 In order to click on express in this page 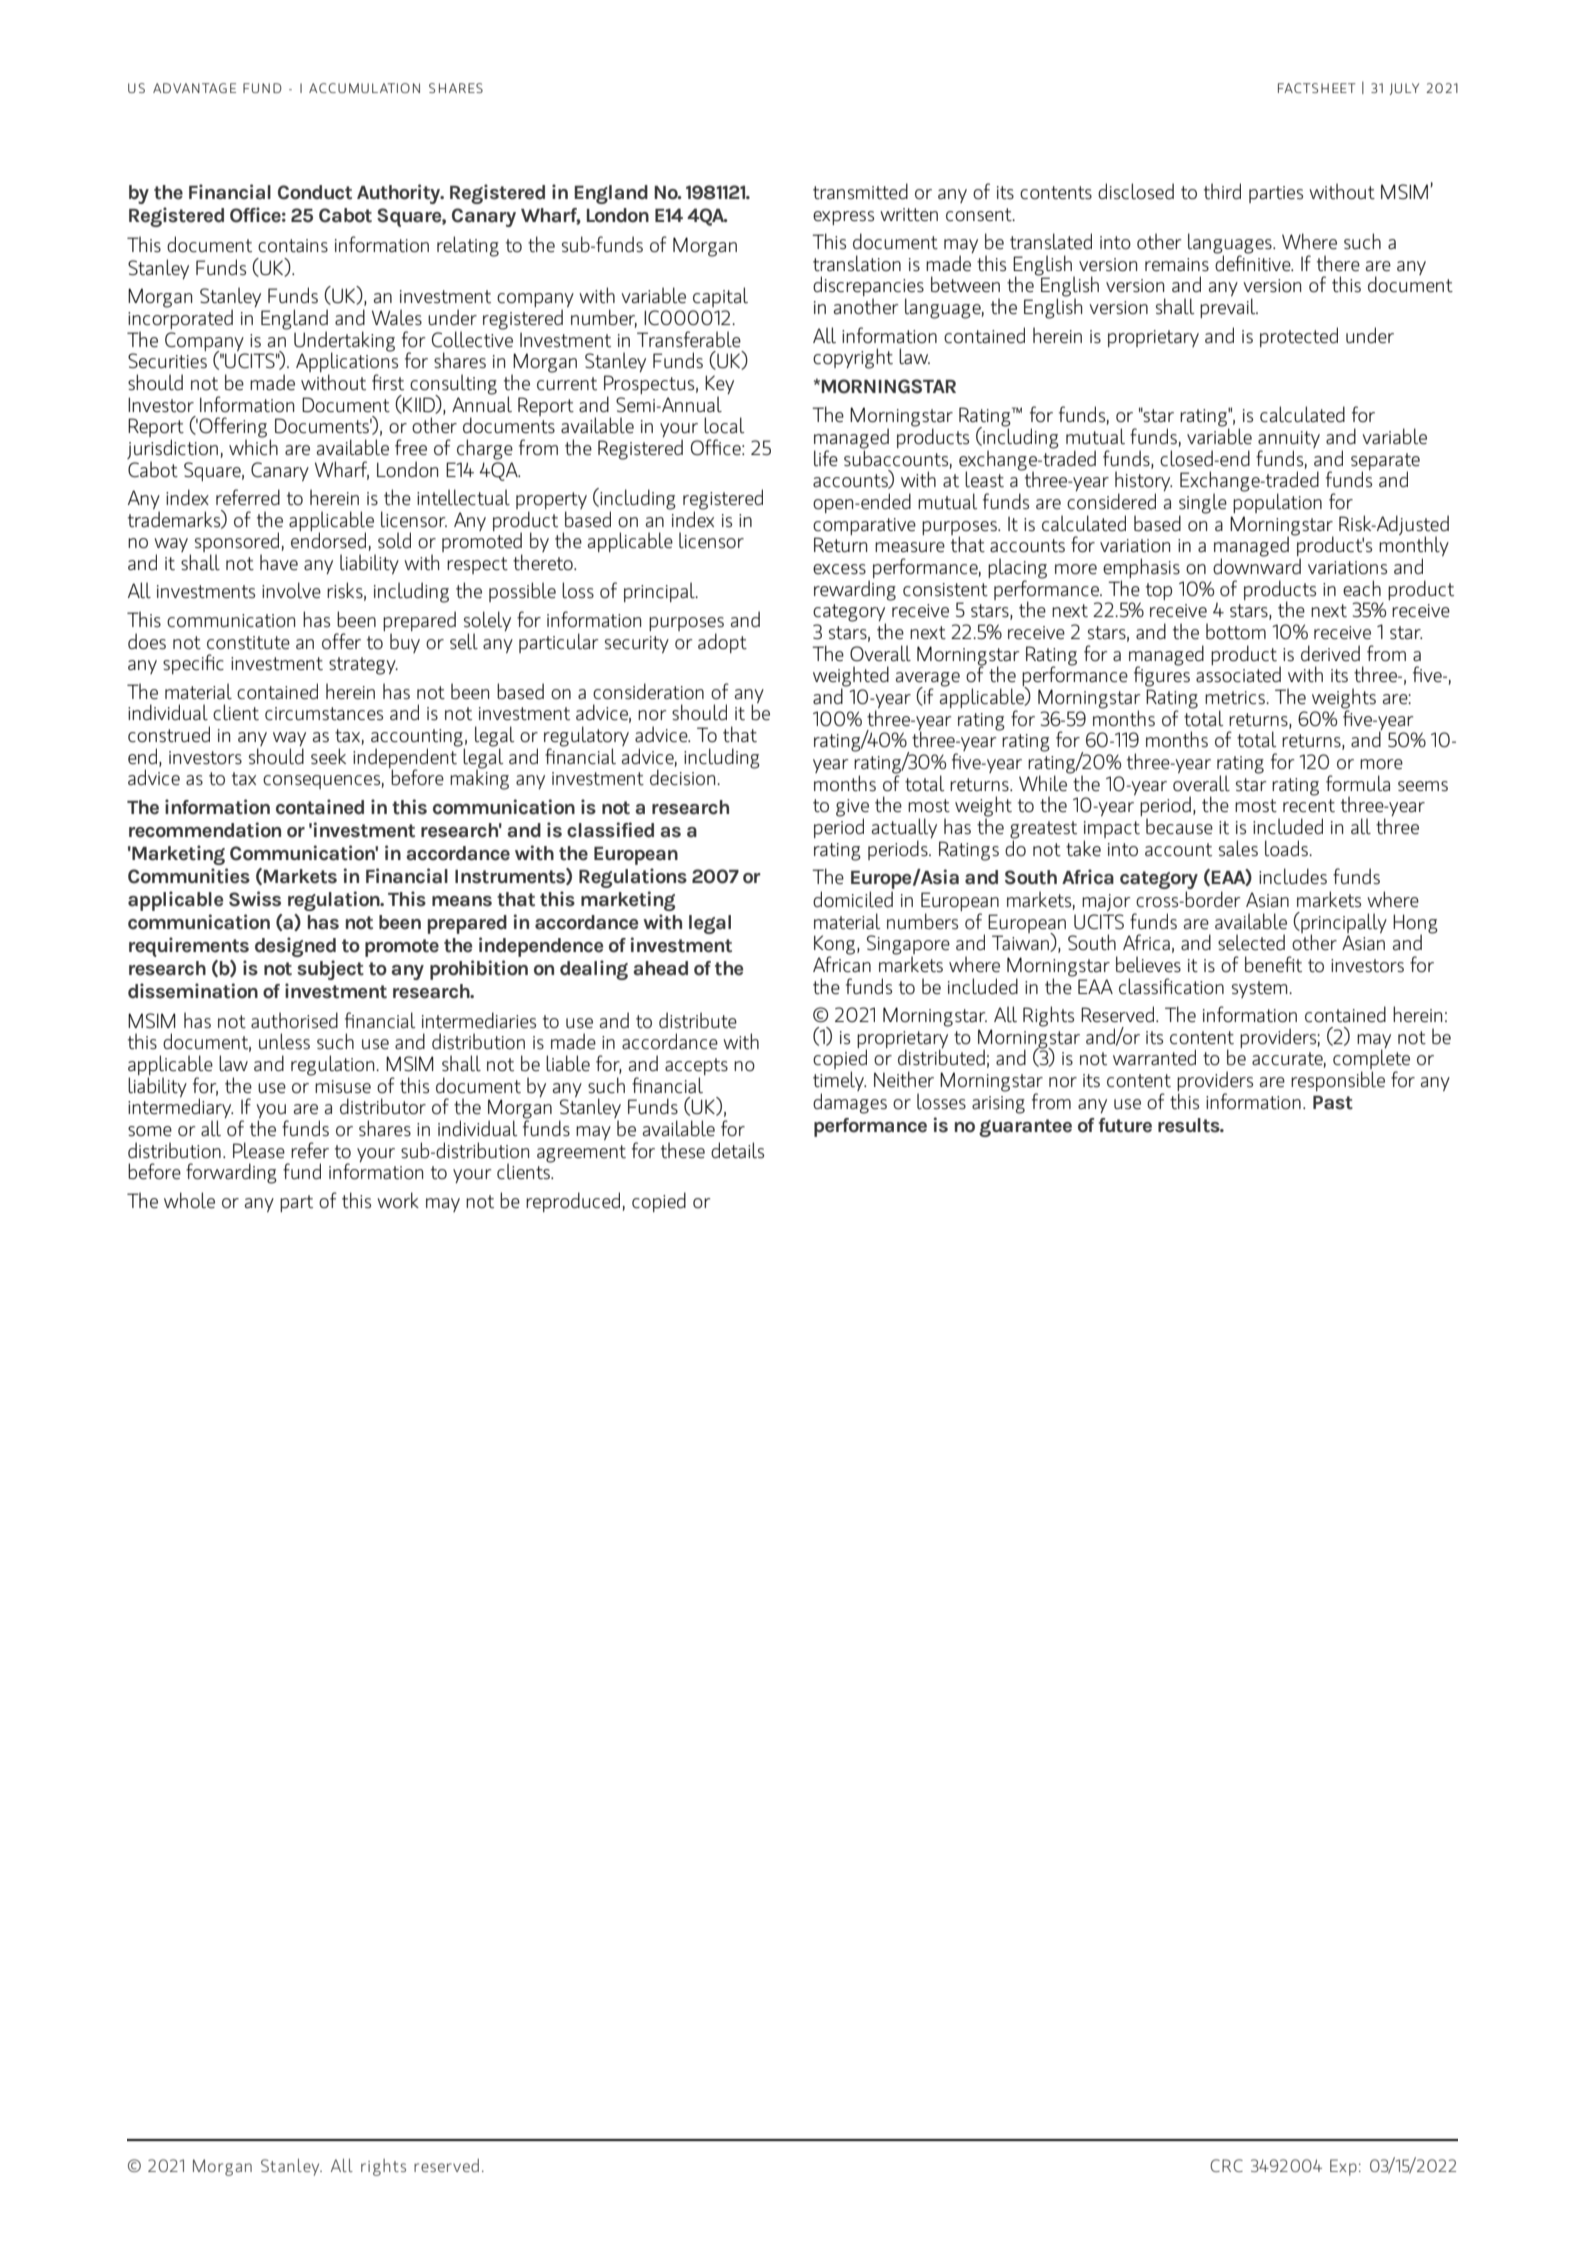, I will do `click(843, 218)`.
